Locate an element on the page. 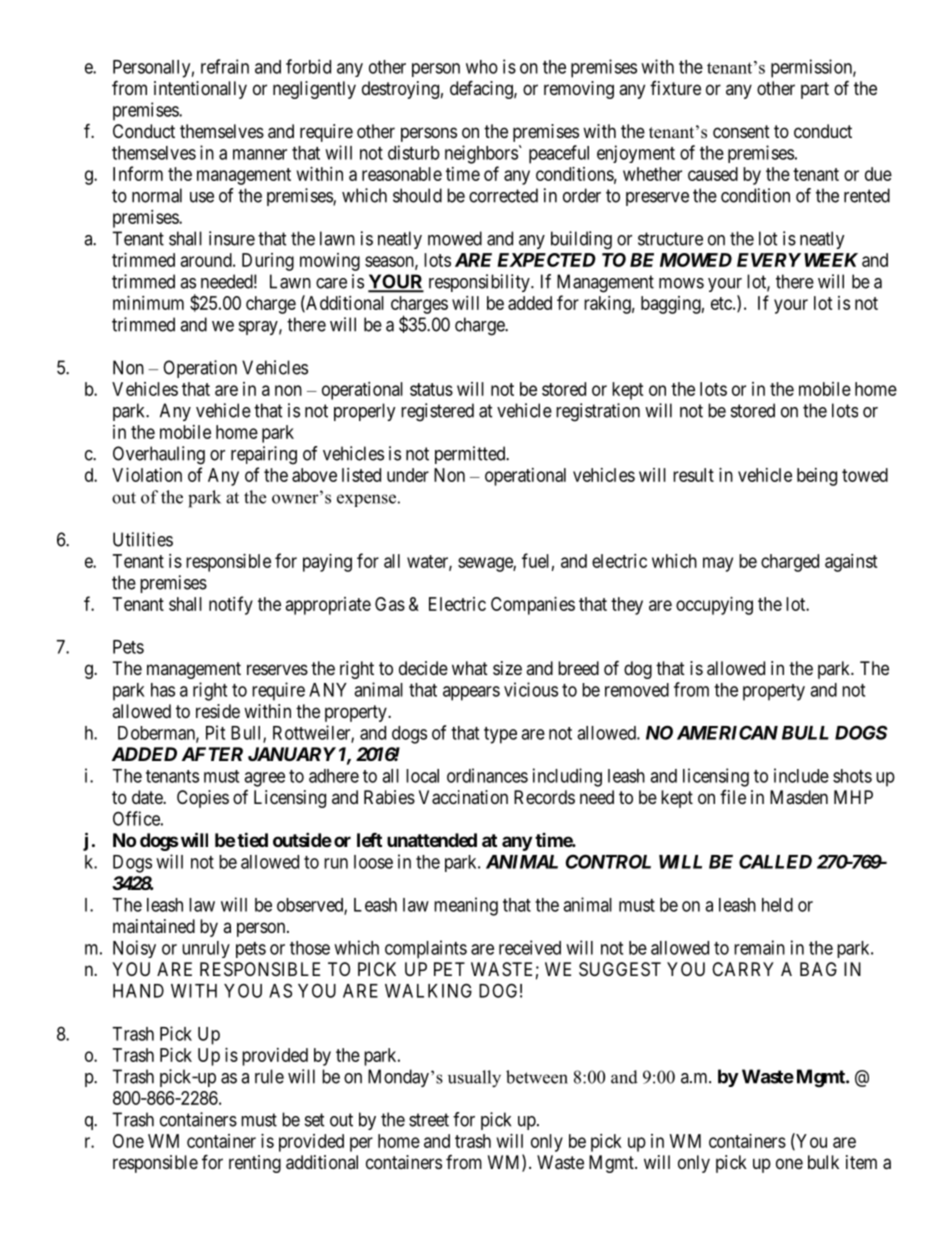 This image has height=1233, width=952. part is located at coordinates (815, 90).
